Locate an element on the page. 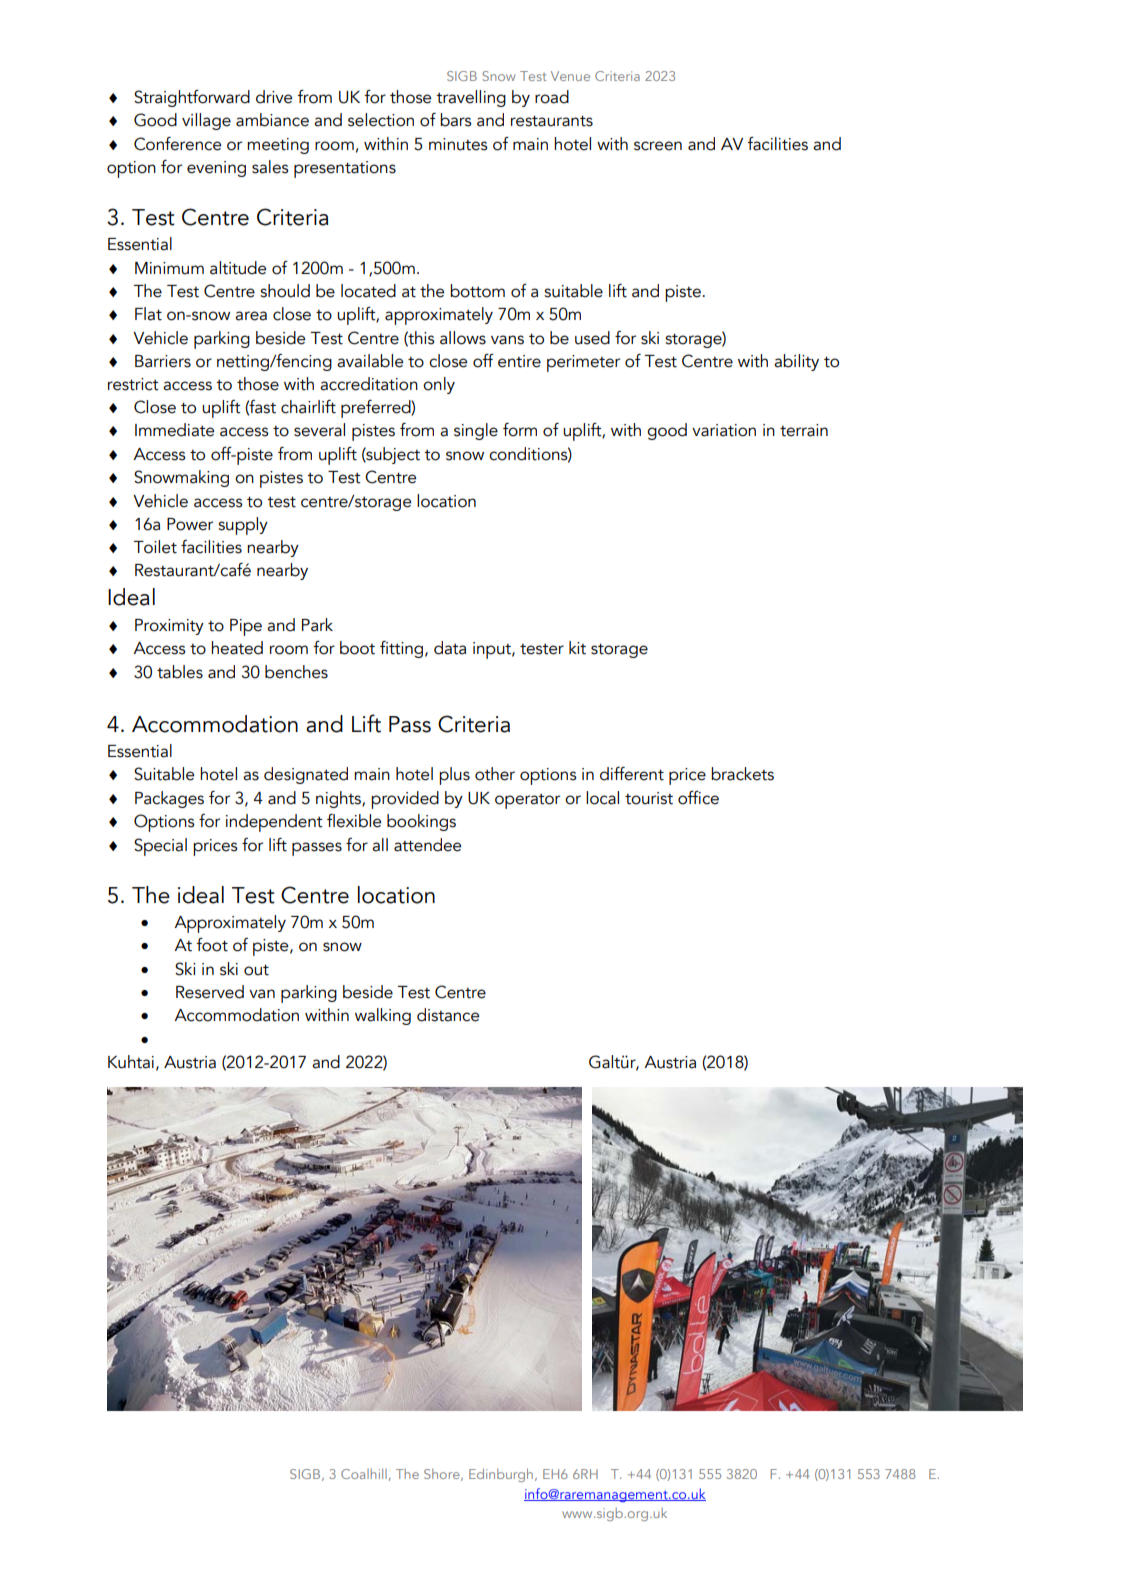 Image resolution: width=1123 pixels, height=1590 pixels. office is located at coordinates (698, 798).
